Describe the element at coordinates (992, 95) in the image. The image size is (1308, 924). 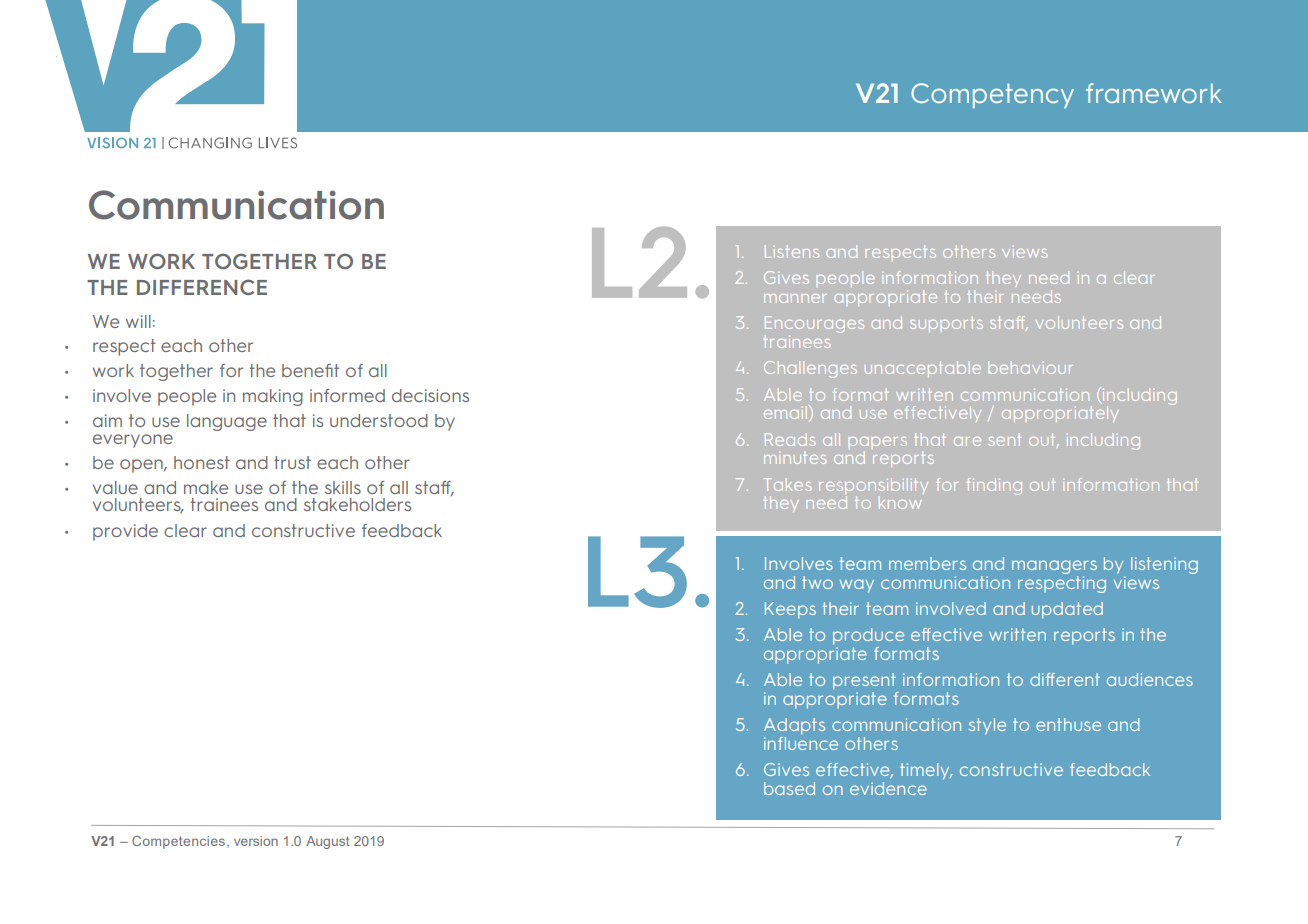
I see `Competency` at that location.
